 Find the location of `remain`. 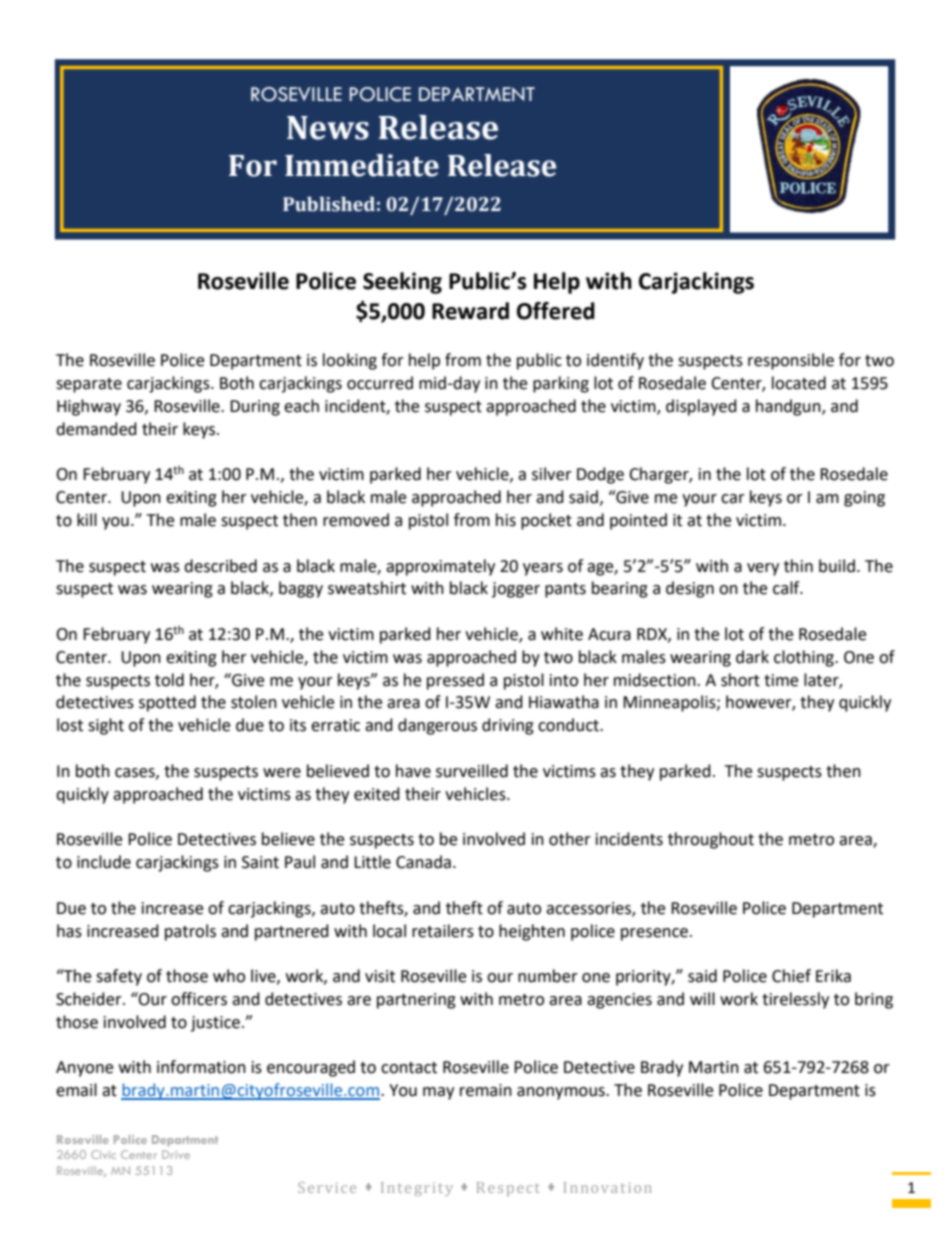

remain is located at coordinates (486, 1090).
